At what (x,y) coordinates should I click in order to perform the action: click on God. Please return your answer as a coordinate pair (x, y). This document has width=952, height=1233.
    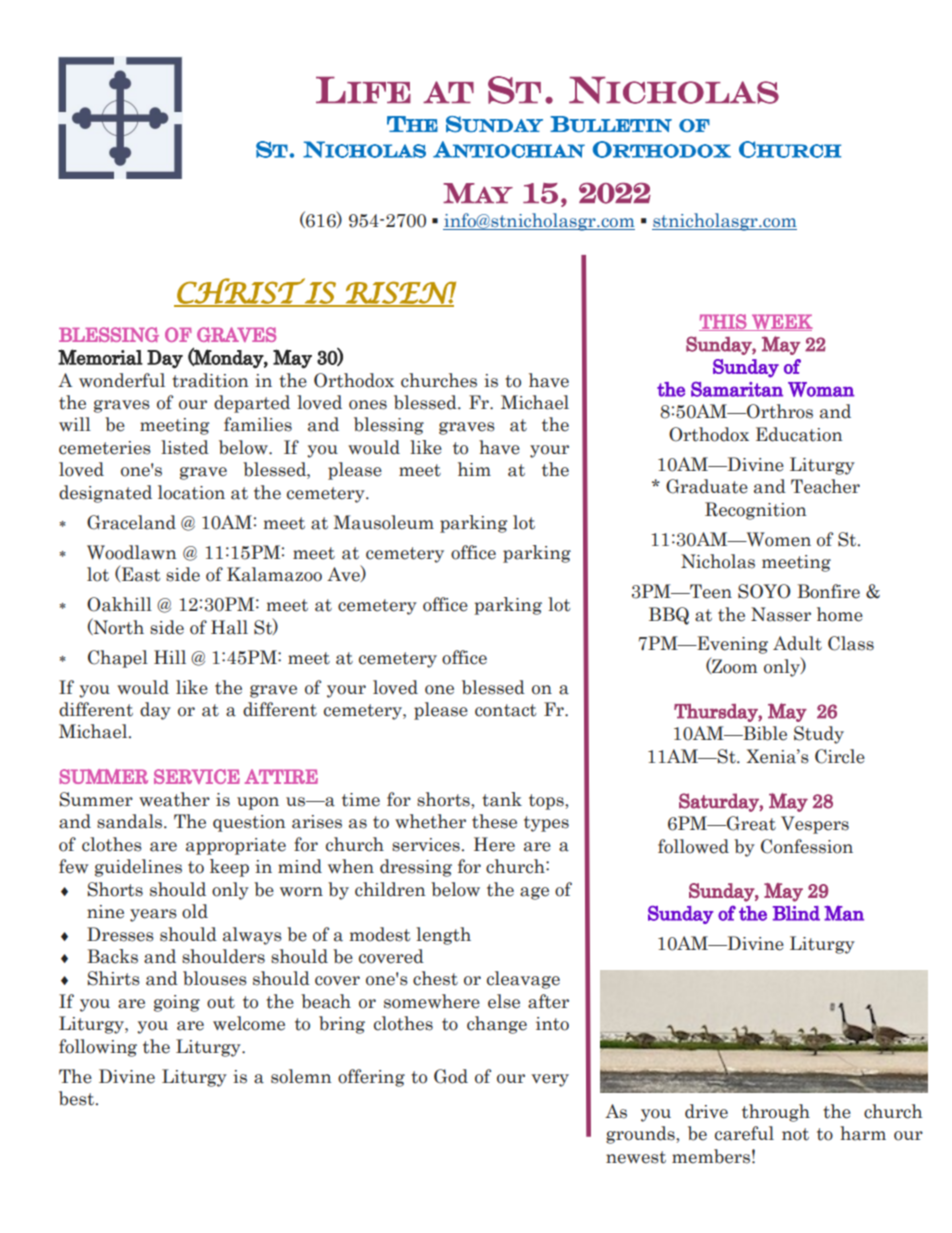
    Looking at the image, I should click on (451, 1076).
